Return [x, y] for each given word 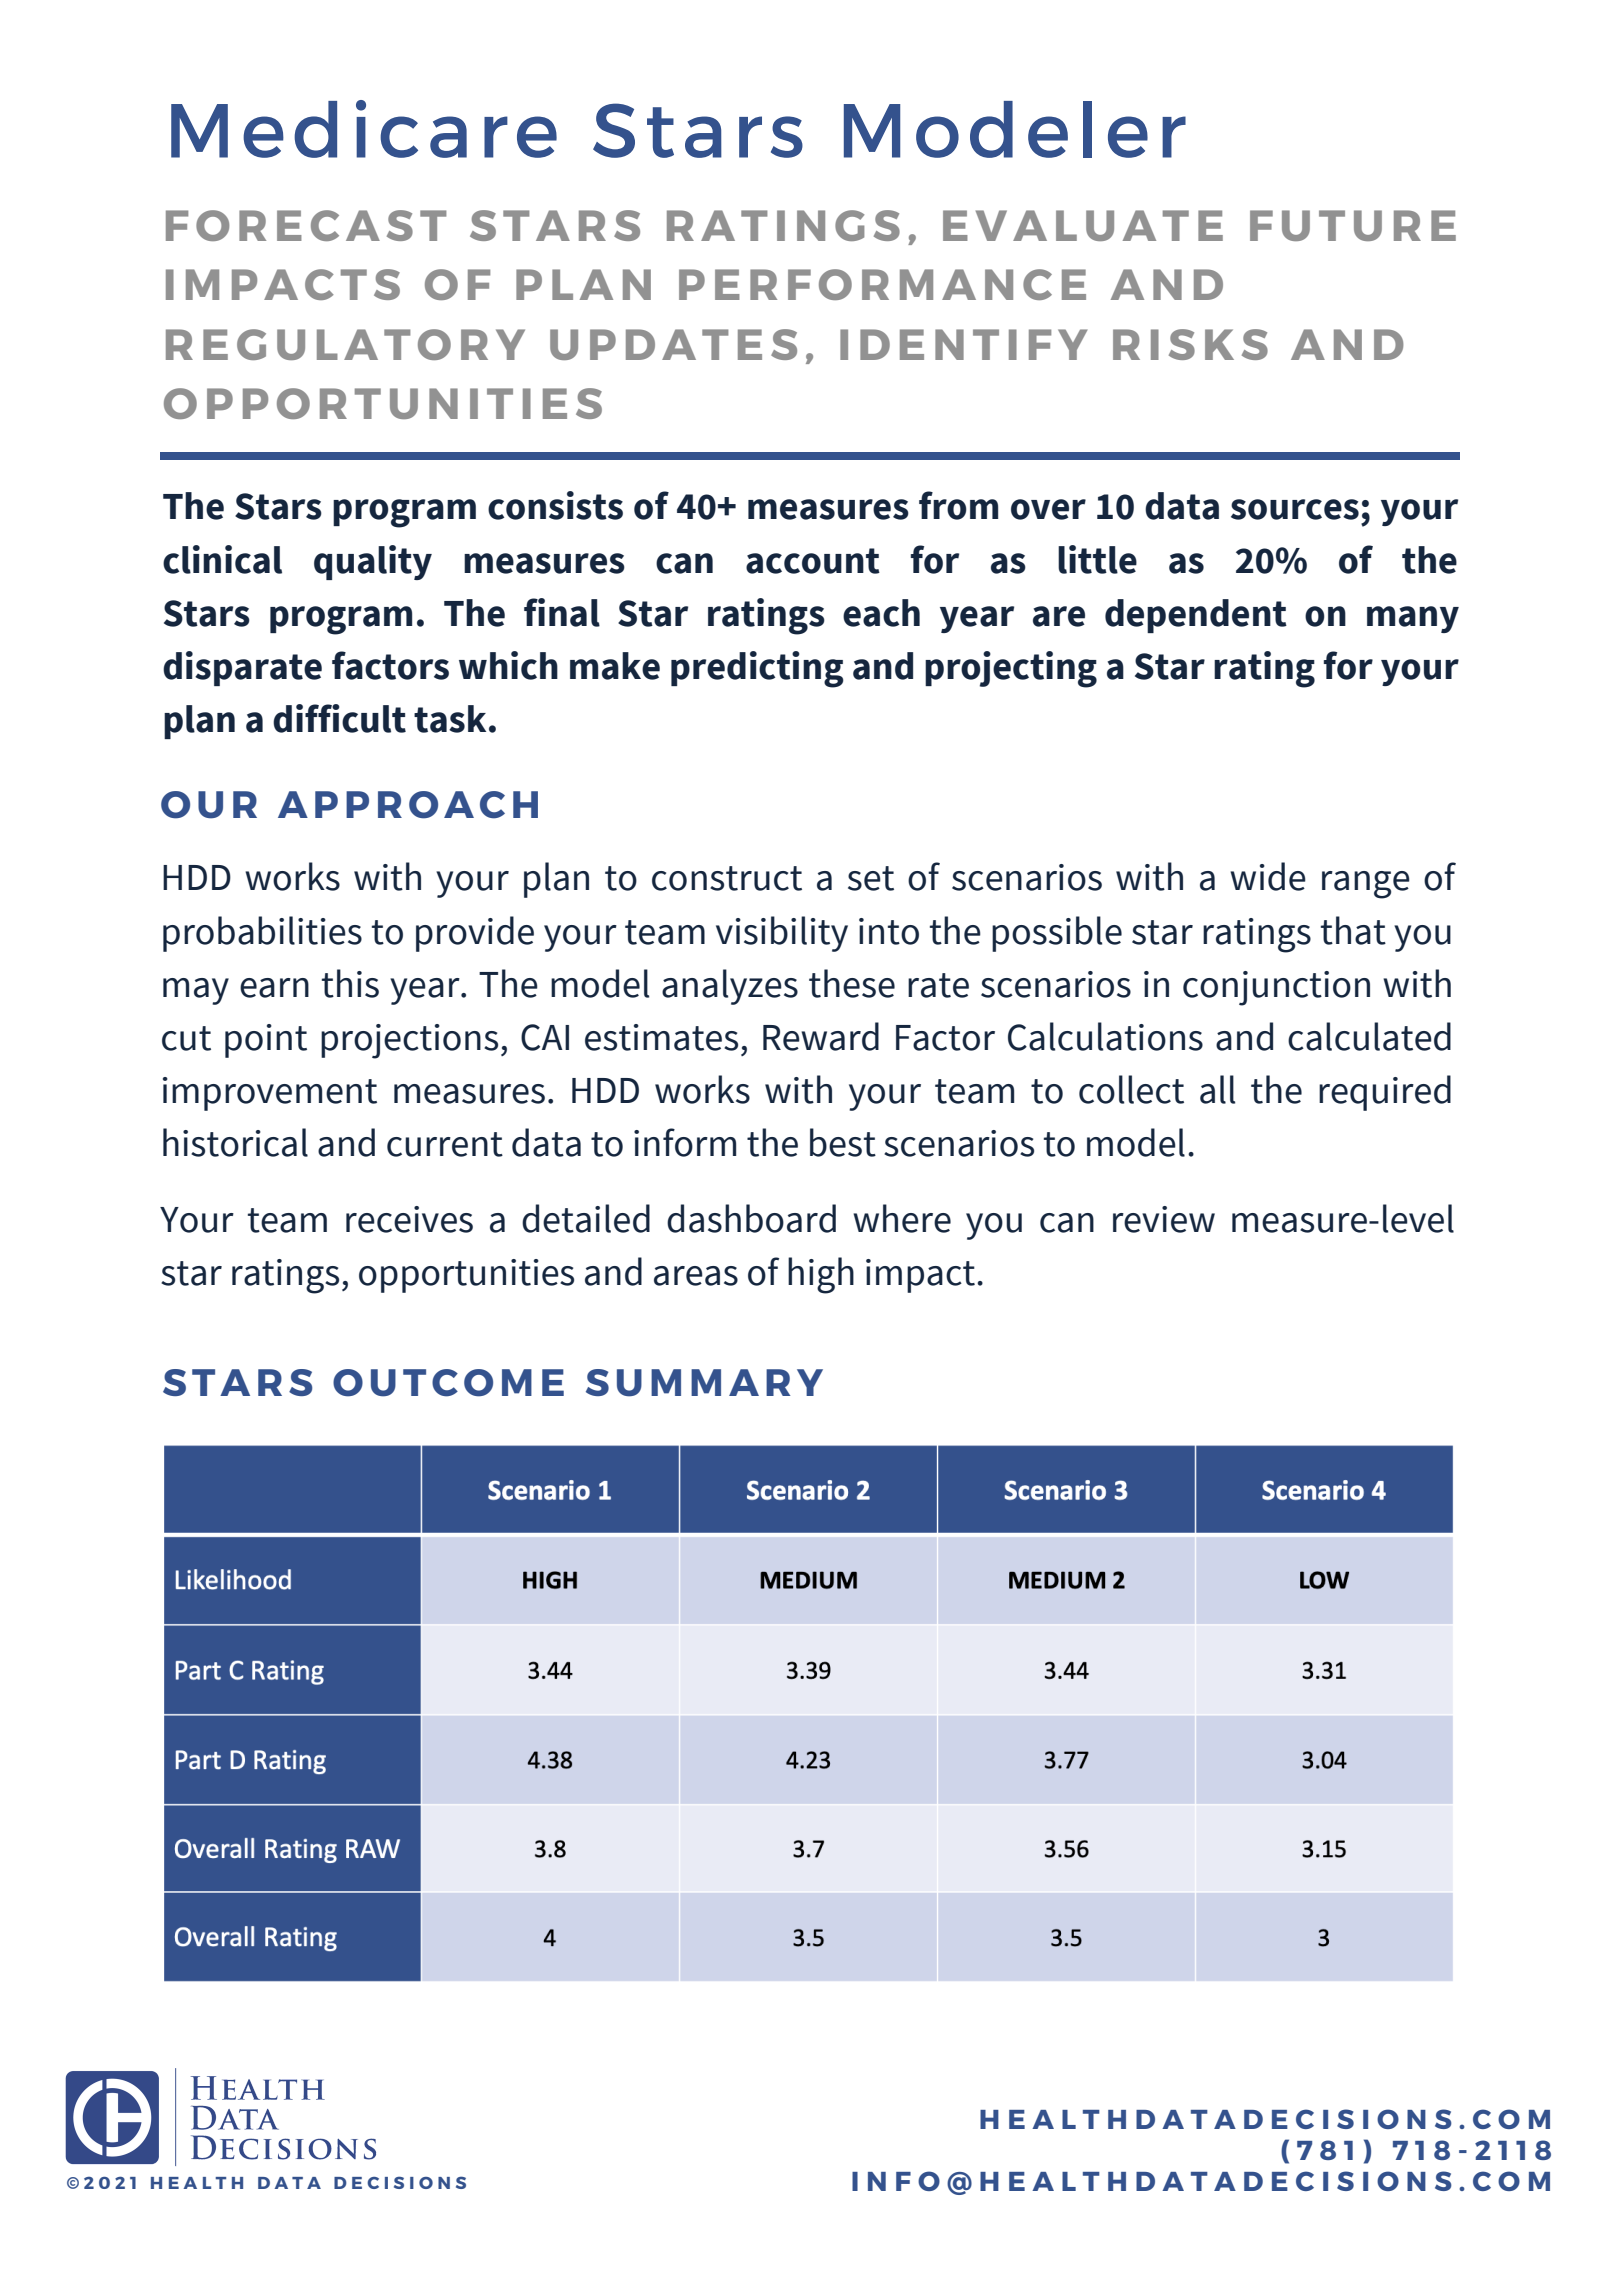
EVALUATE [1083, 225]
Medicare [364, 129]
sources [1295, 509]
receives [409, 1219]
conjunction [1276, 988]
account [813, 561]
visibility [782, 934]
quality [373, 562]
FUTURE [1353, 225]
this [350, 983]
